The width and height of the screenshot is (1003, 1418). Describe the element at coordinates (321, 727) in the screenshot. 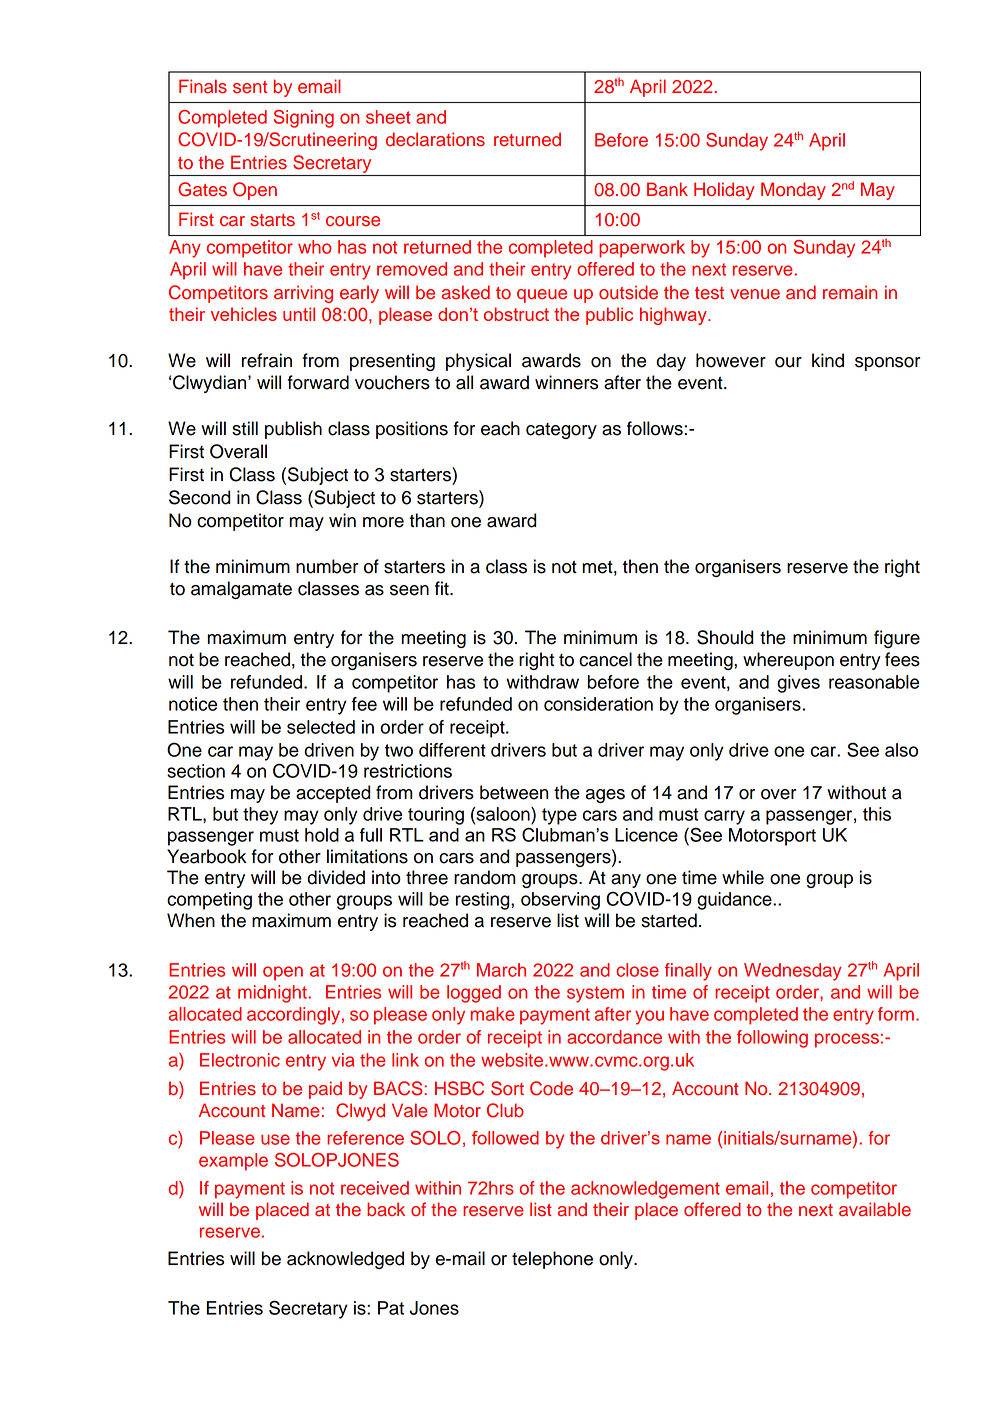

I see `selected` at that location.
